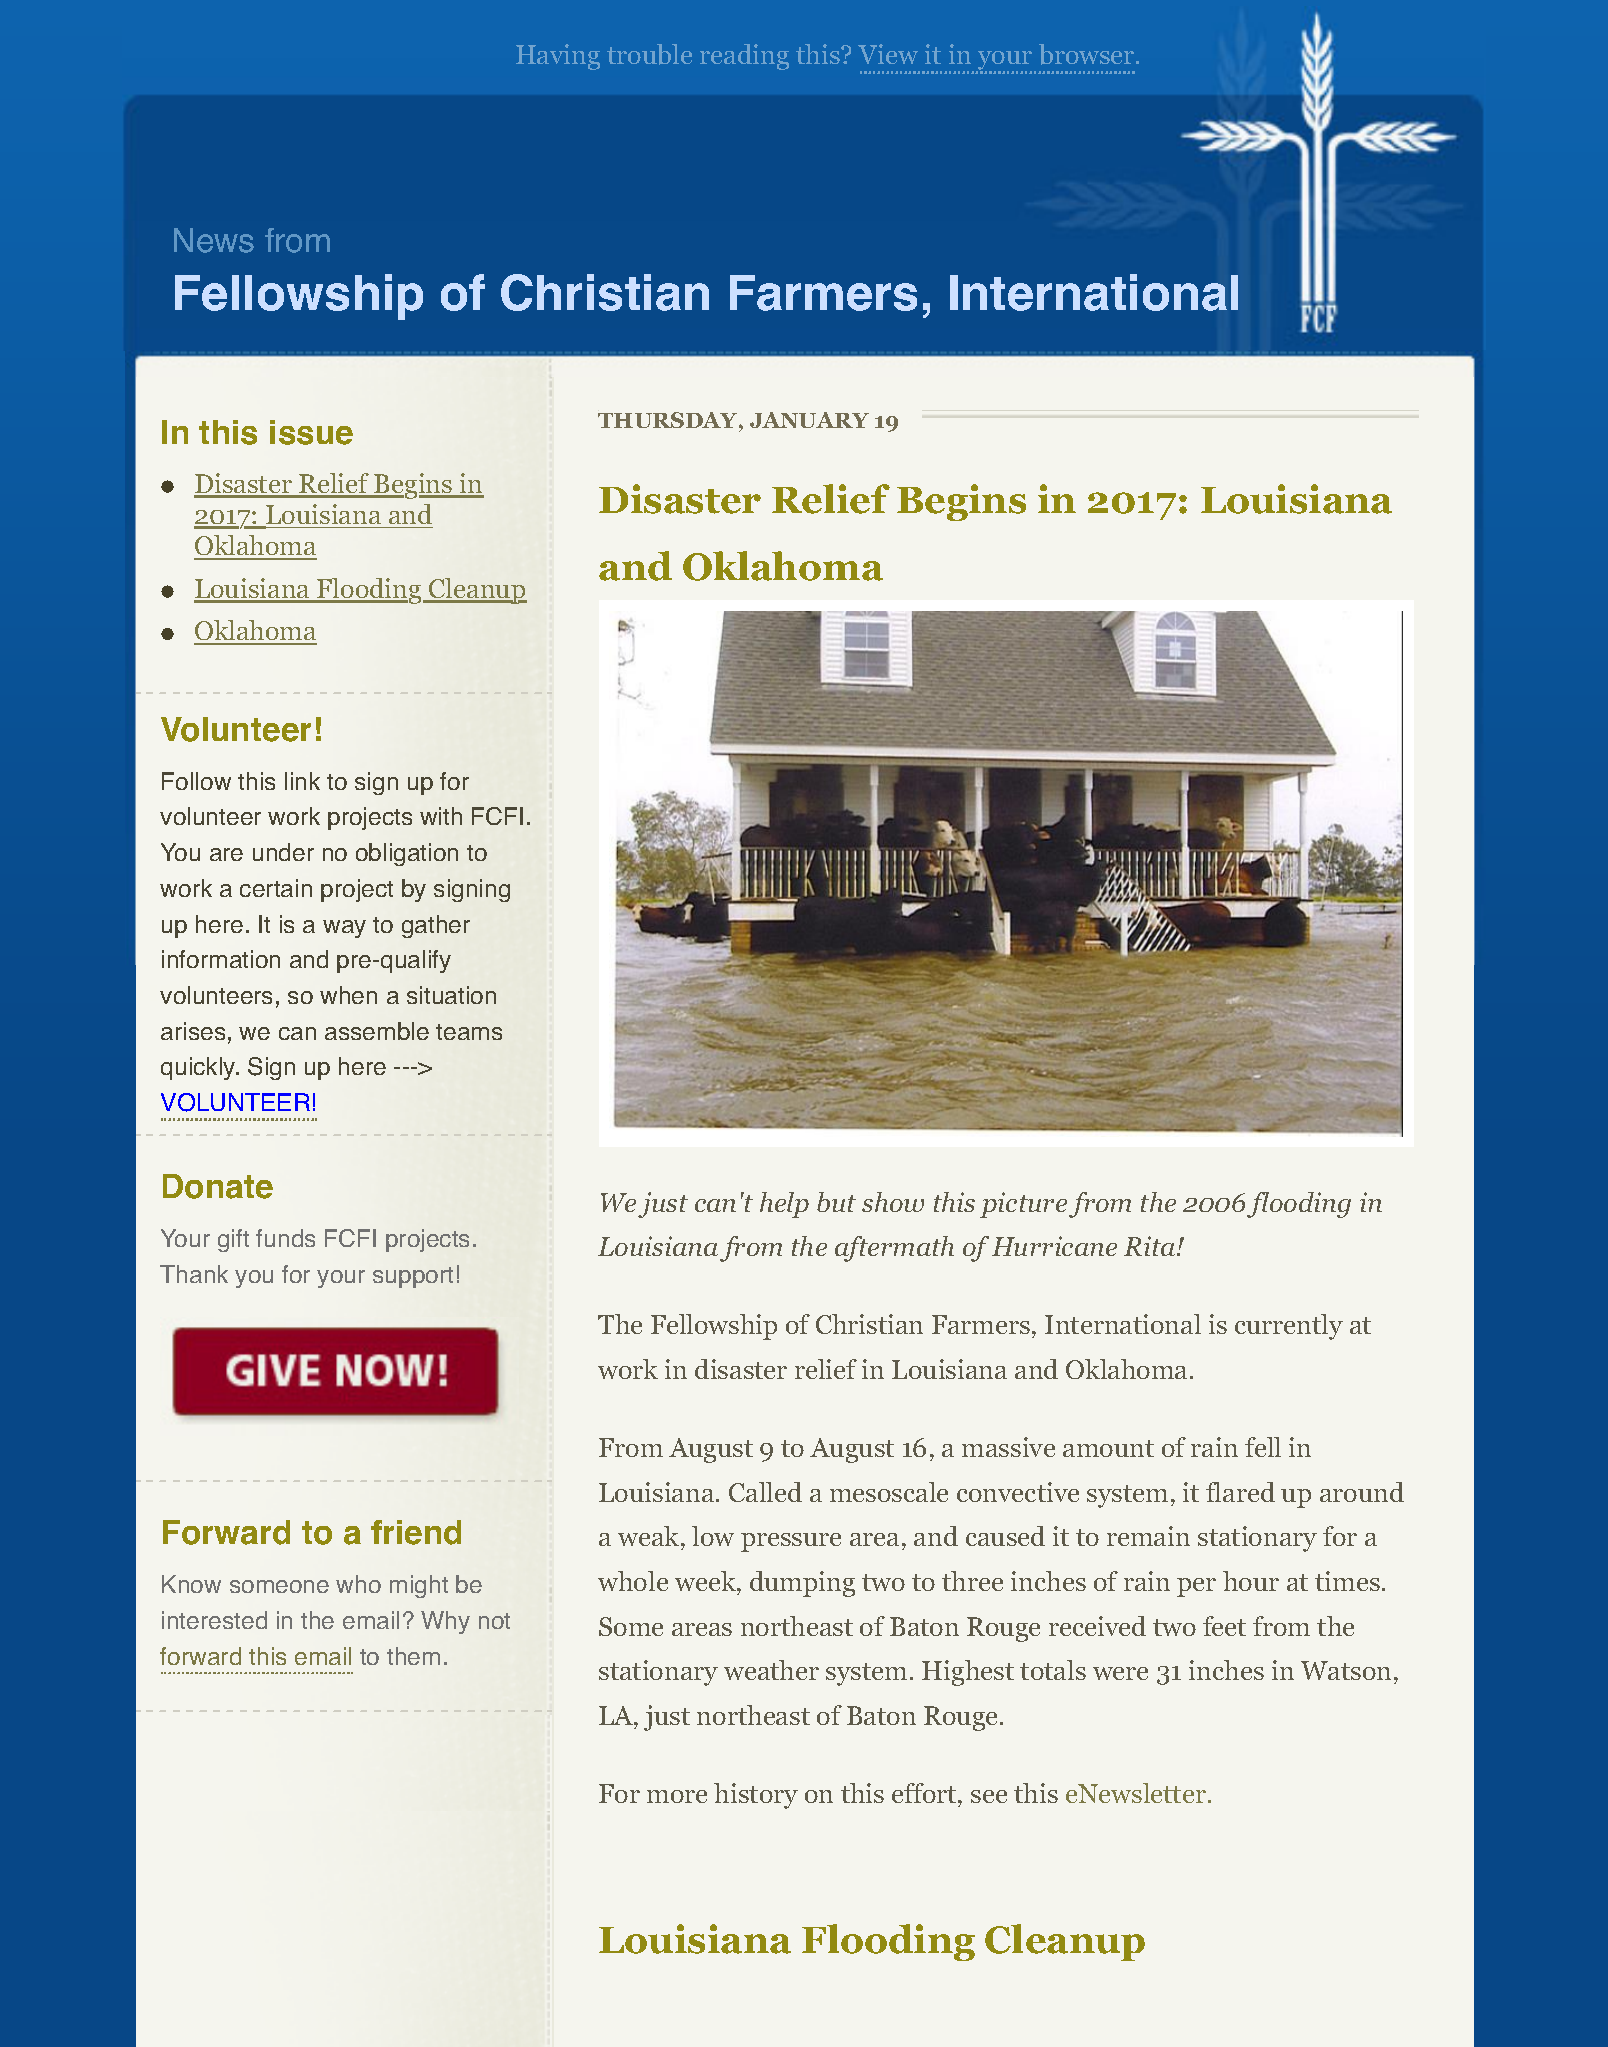 The height and width of the screenshot is (2047, 1608). Describe the element at coordinates (311, 432) in the screenshot. I see `issue` at that location.
